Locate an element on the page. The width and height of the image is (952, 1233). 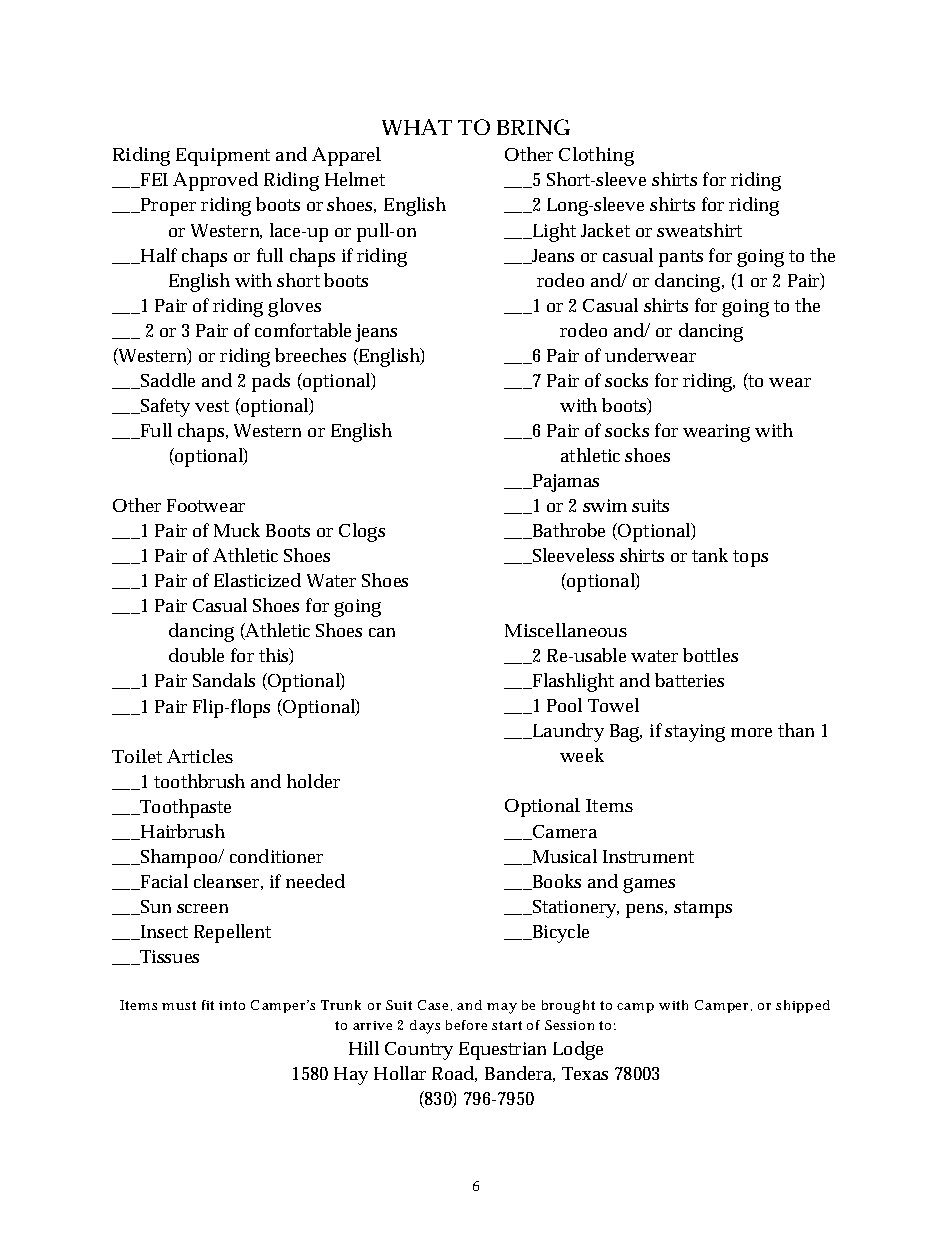
breeches is located at coordinates (310, 355).
